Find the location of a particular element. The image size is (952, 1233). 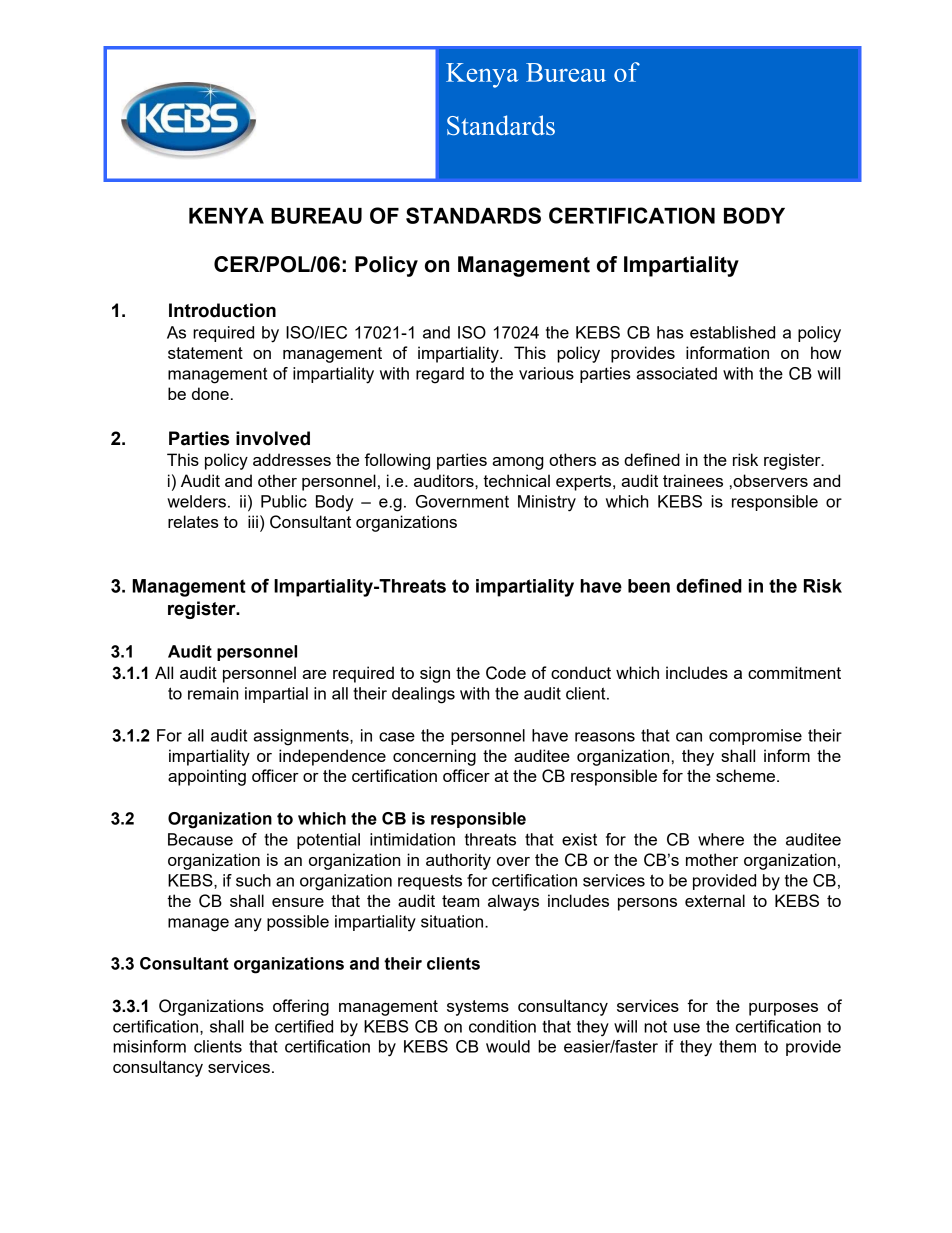

Ministry is located at coordinates (547, 503).
